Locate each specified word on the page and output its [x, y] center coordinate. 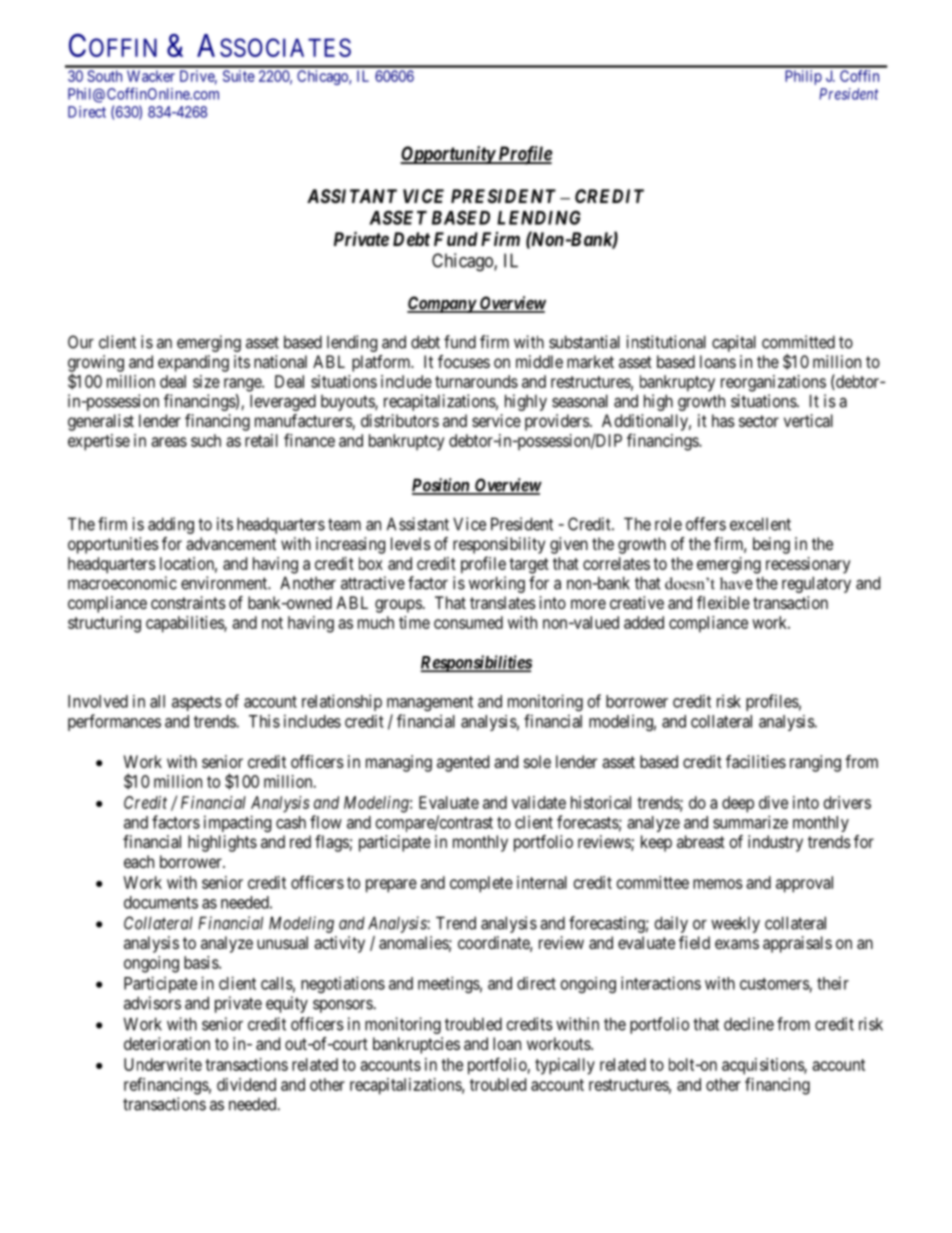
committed [798, 342]
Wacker [151, 76]
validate [539, 802]
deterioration [167, 1043]
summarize [750, 822]
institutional [666, 342]
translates [503, 602]
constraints [188, 602]
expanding [193, 363]
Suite [239, 76]
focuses [464, 361]
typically [565, 1066]
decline [749, 1024]
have [736, 583]
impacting [237, 823]
